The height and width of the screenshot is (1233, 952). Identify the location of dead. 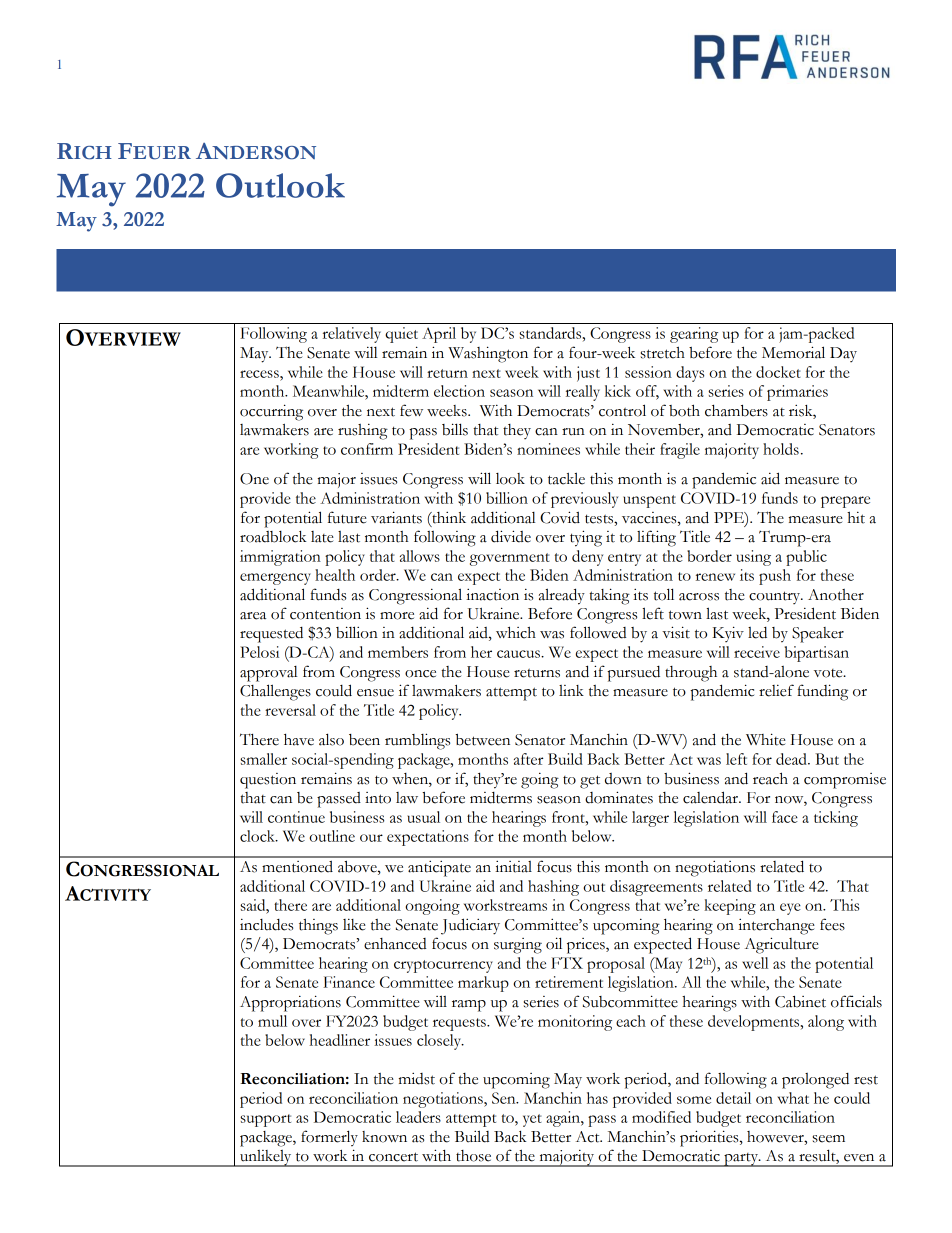
(792, 759).
